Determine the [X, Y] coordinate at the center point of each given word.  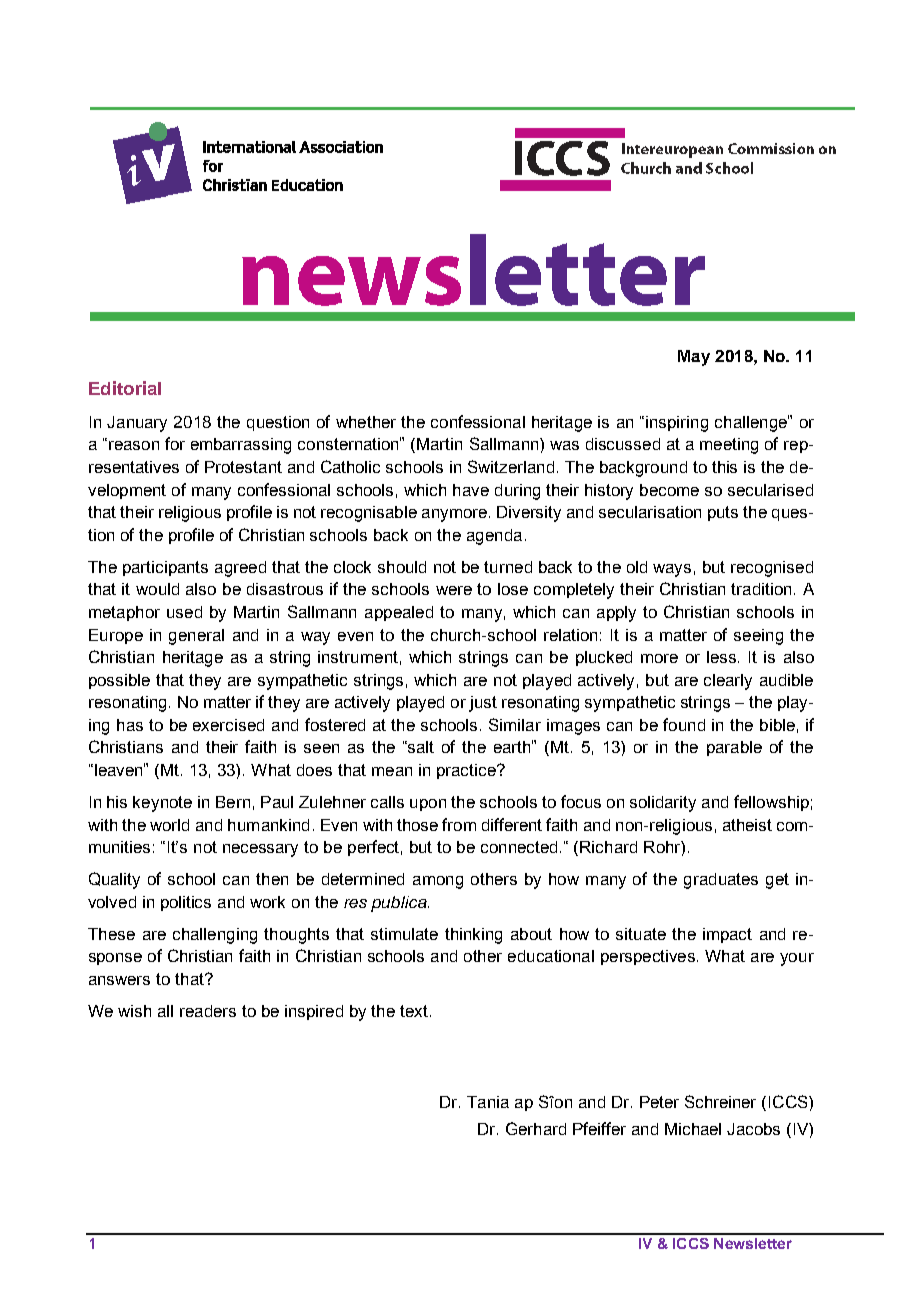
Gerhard [536, 1128]
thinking [473, 936]
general [196, 637]
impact [727, 935]
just [483, 704]
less [723, 657]
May [694, 358]
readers [208, 1011]
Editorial [125, 388]
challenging [215, 936]
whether [366, 422]
